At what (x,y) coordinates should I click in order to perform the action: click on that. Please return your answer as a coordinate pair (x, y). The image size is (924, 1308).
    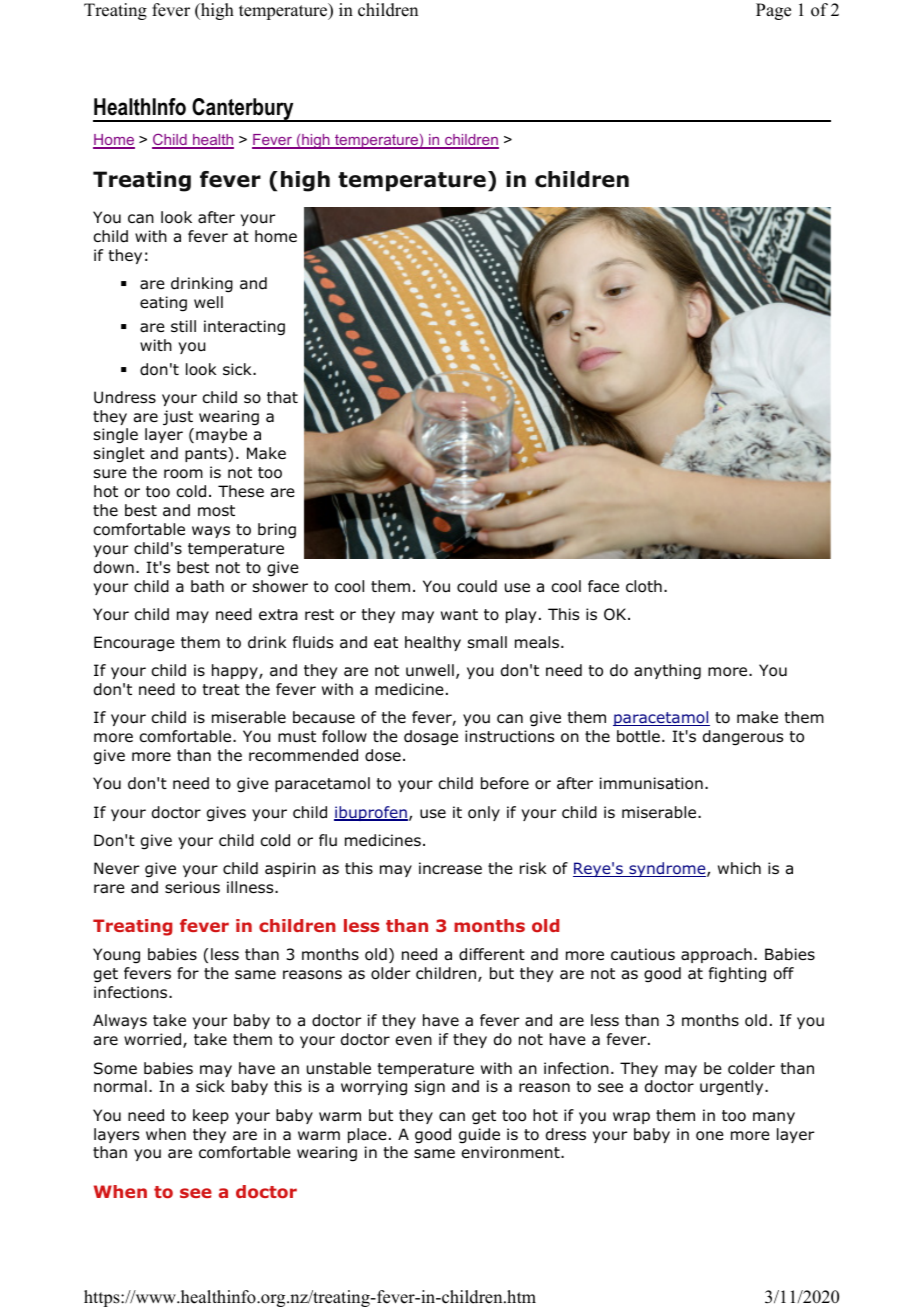
    Looking at the image, I should click on (282, 397).
